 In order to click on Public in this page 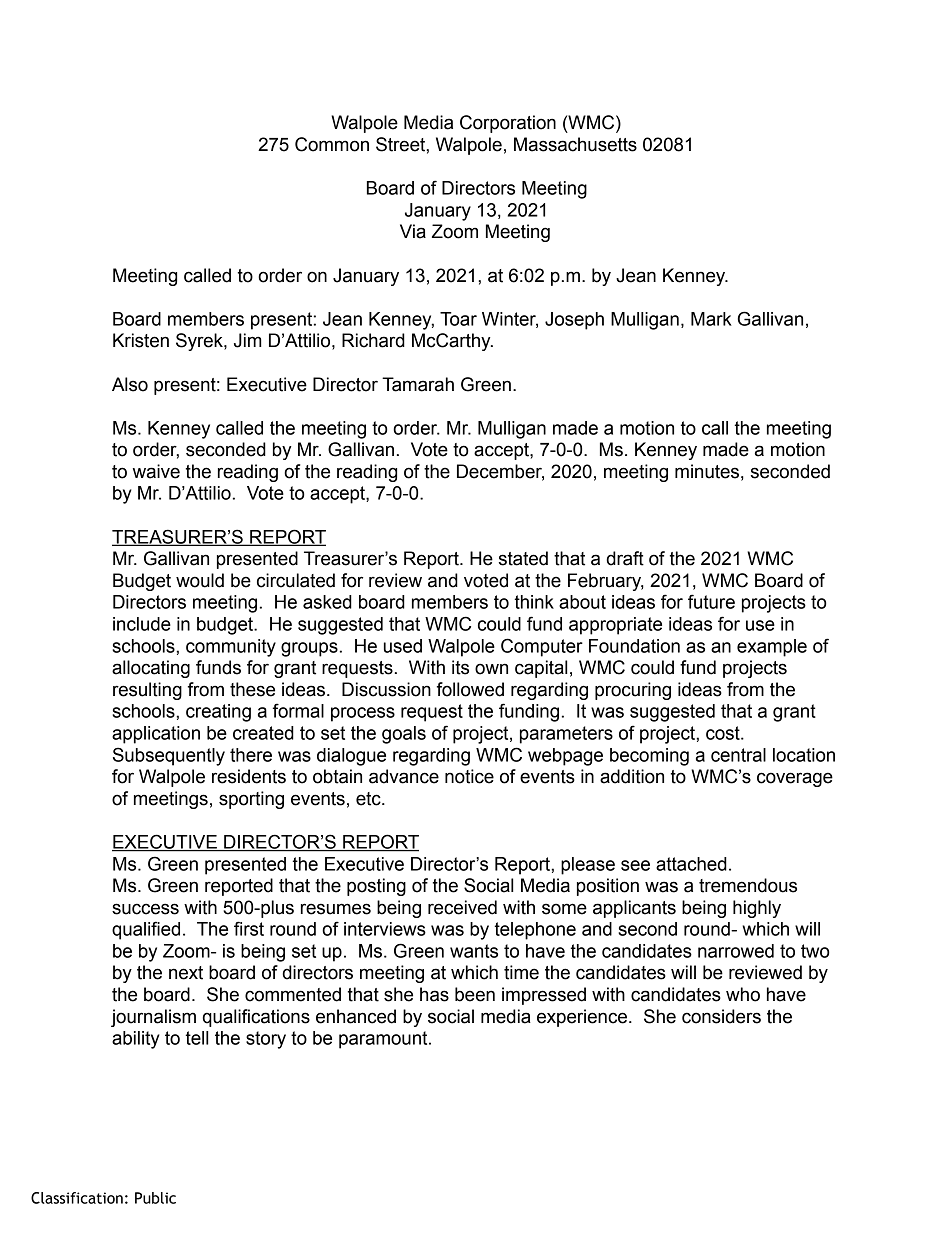, I will do `click(155, 1198)`.
